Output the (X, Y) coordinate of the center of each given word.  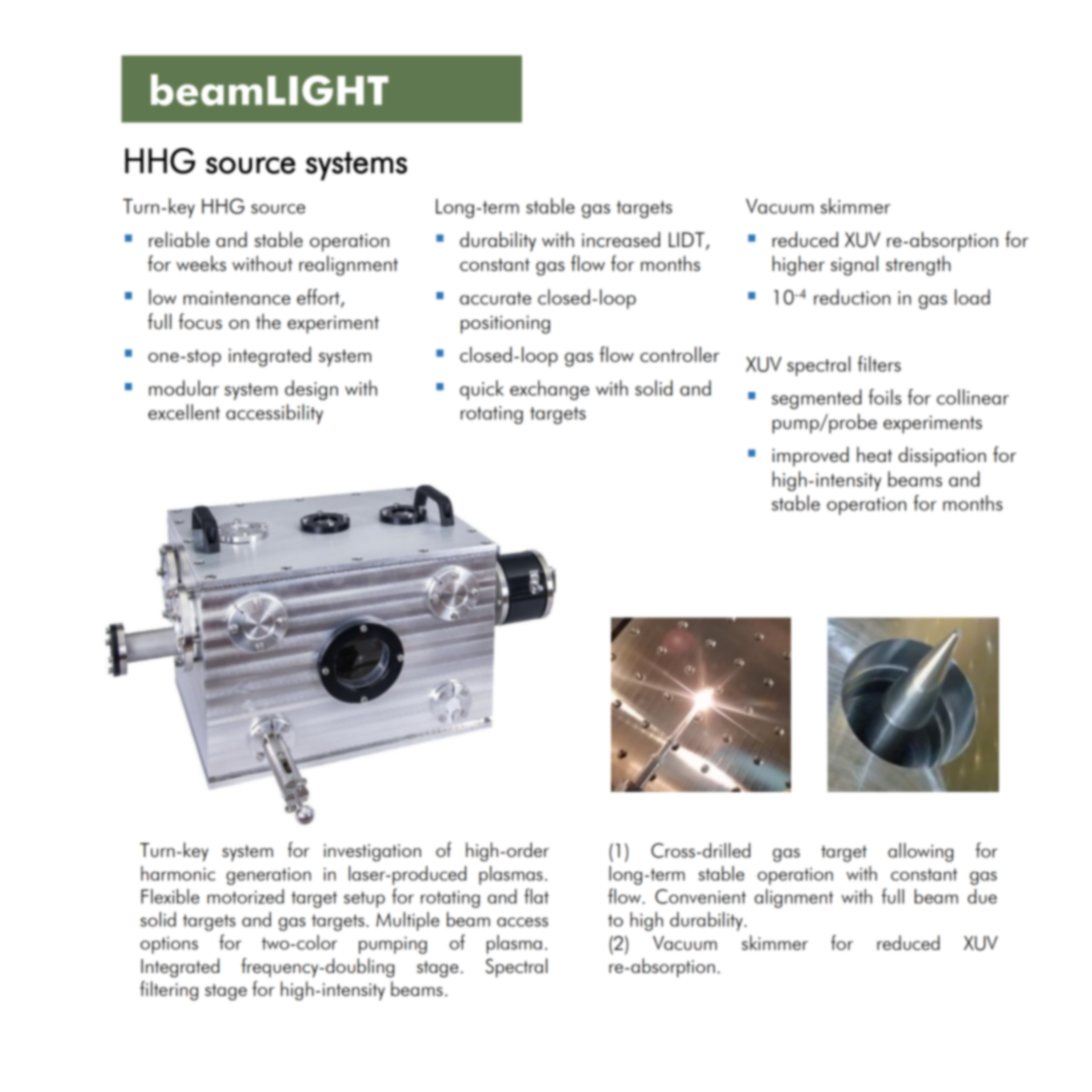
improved (810, 457)
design (311, 390)
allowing (920, 852)
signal (854, 266)
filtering (169, 991)
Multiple (407, 921)
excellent (184, 412)
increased (621, 239)
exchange (549, 390)
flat (536, 896)
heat (874, 454)
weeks (201, 263)
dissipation (942, 457)
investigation (372, 853)
